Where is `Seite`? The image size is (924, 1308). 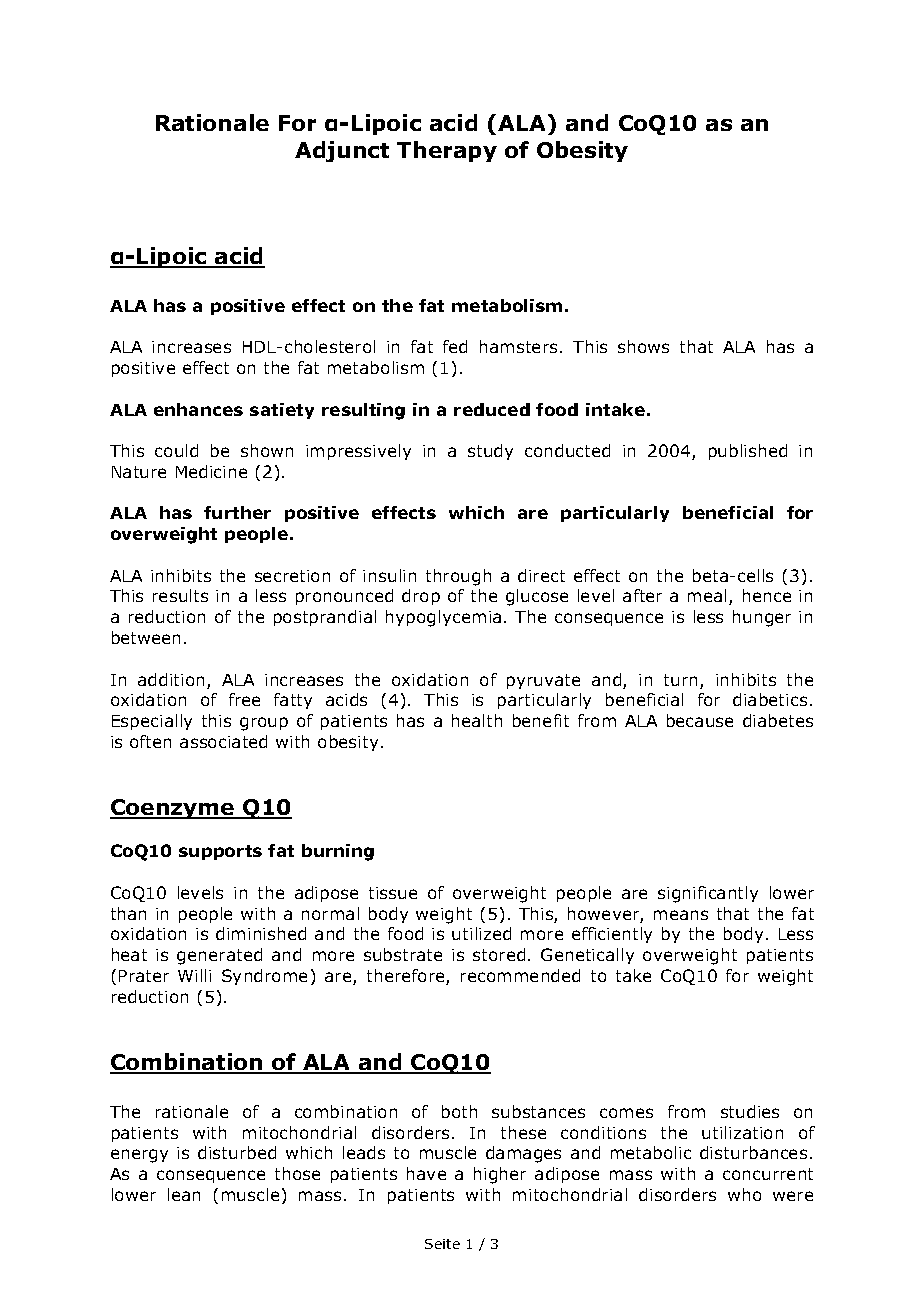
Seite is located at coordinates (442, 1244).
